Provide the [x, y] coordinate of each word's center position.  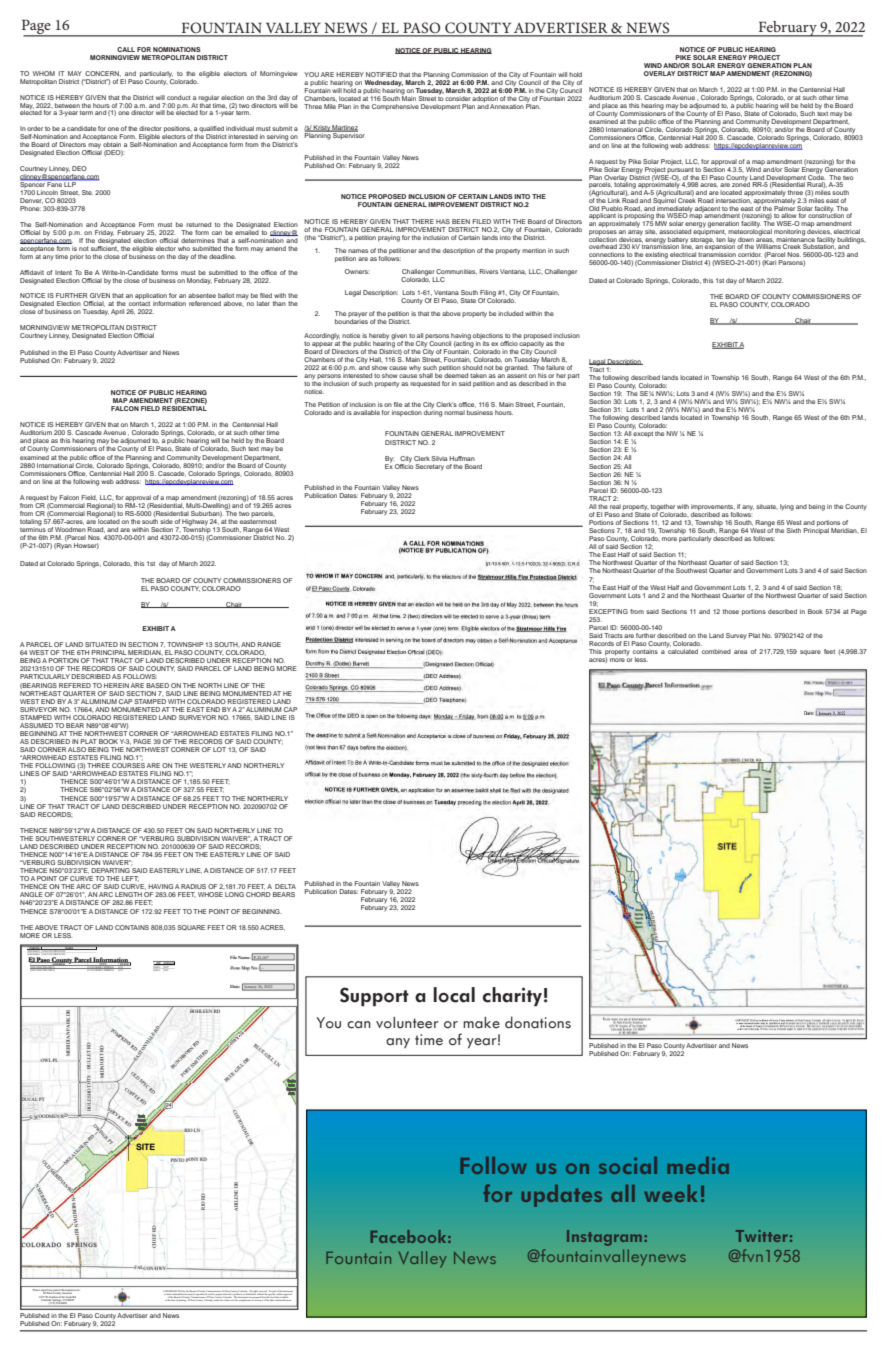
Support [374, 996]
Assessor [68, 1293]
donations [538, 1022]
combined [716, 651]
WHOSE [210, 894]
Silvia [439, 458]
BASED [157, 685]
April [117, 312]
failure [555, 367]
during [433, 412]
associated [675, 231]
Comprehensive [395, 107]
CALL [126, 49]
